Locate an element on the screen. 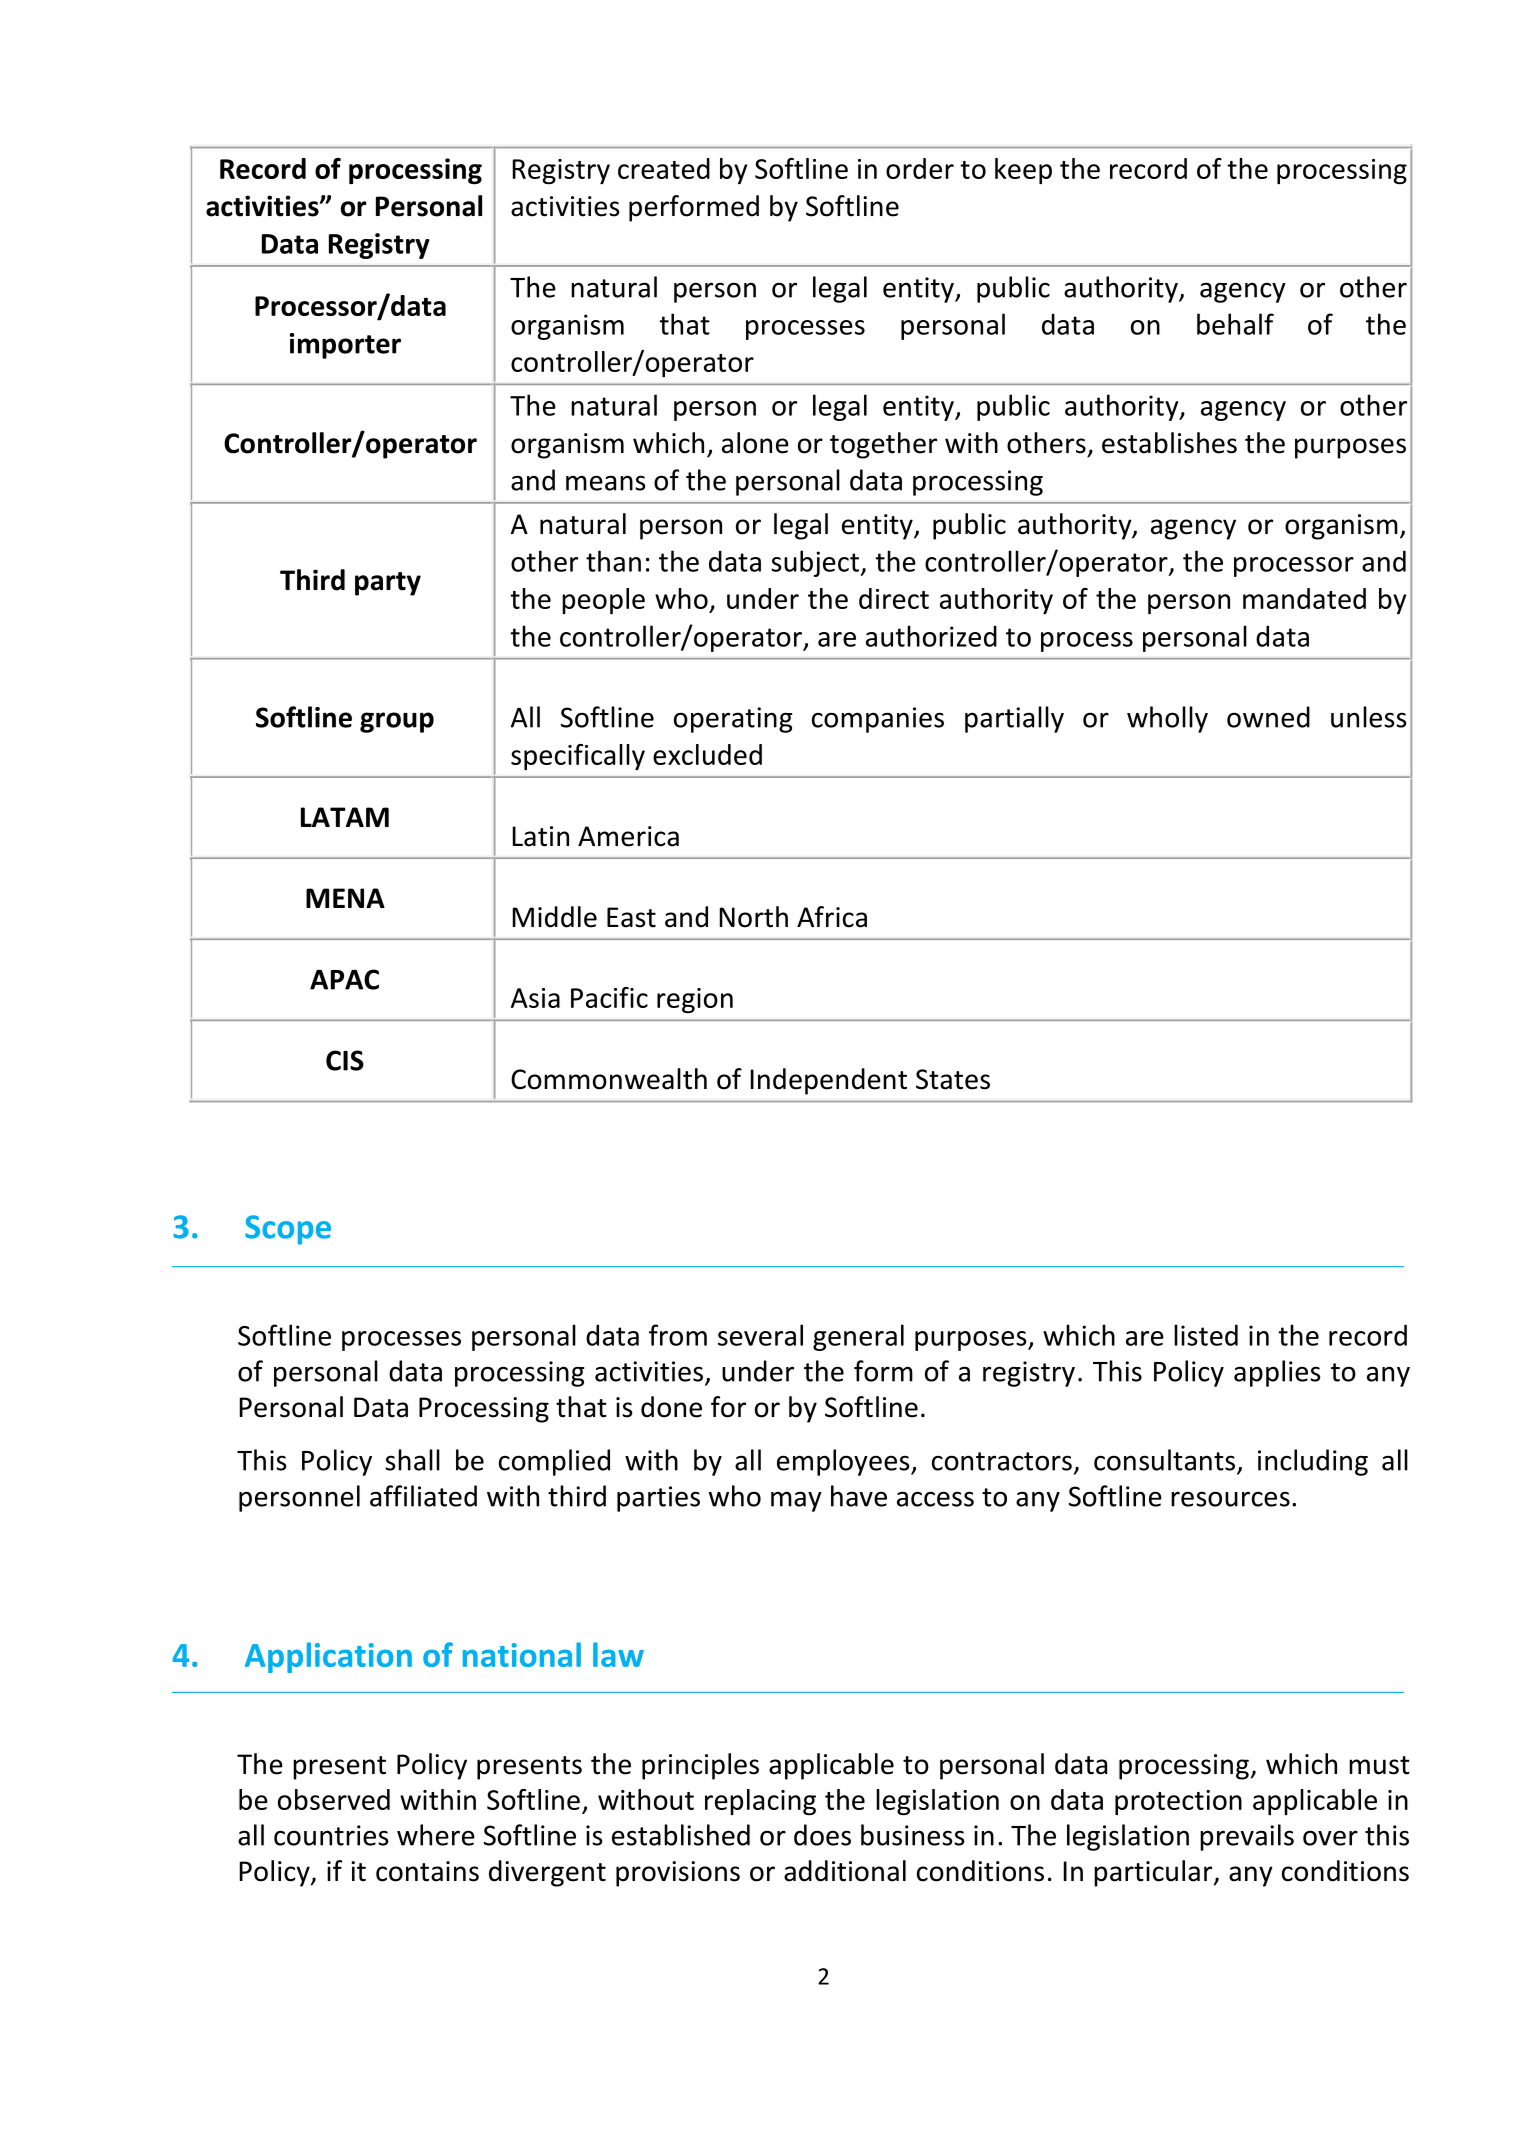 The width and height of the screenshot is (1518, 2147). mandated is located at coordinates (1304, 598).
